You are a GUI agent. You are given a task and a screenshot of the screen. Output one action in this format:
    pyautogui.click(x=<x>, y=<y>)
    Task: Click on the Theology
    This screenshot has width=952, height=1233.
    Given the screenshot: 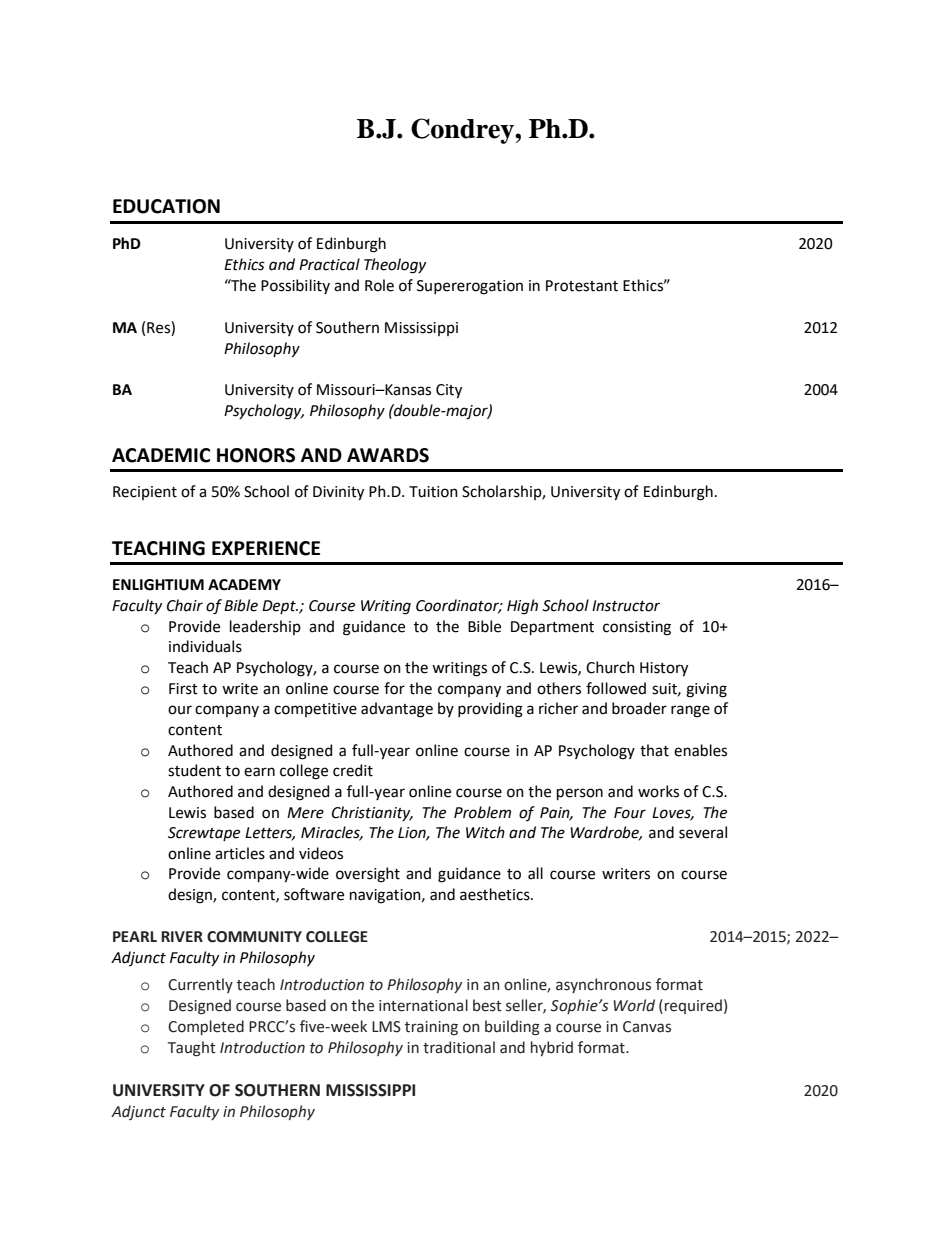 What is the action you would take?
    pyautogui.click(x=395, y=266)
